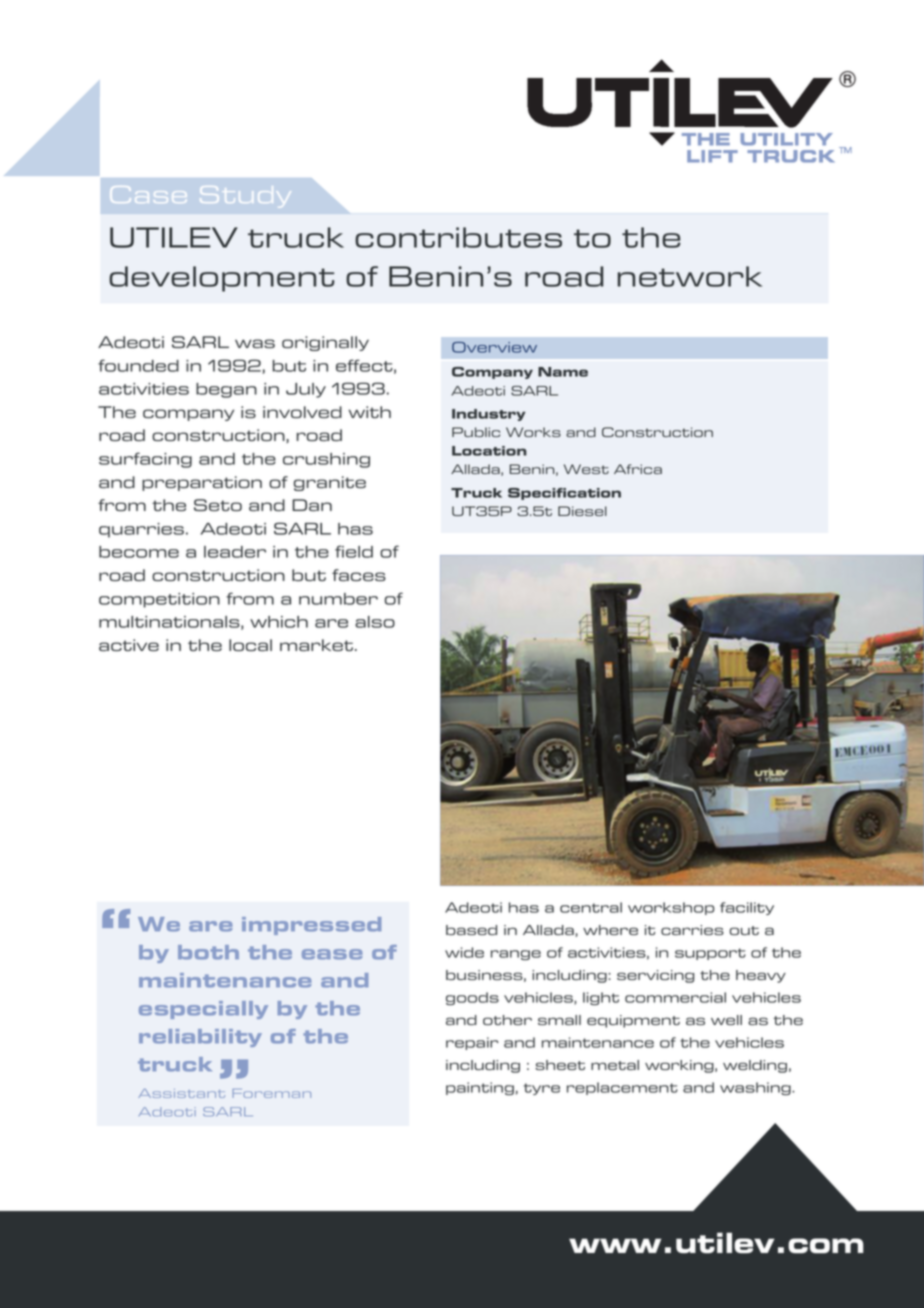  Describe the element at coordinates (458, 237) in the document. I see `contributes` at that location.
